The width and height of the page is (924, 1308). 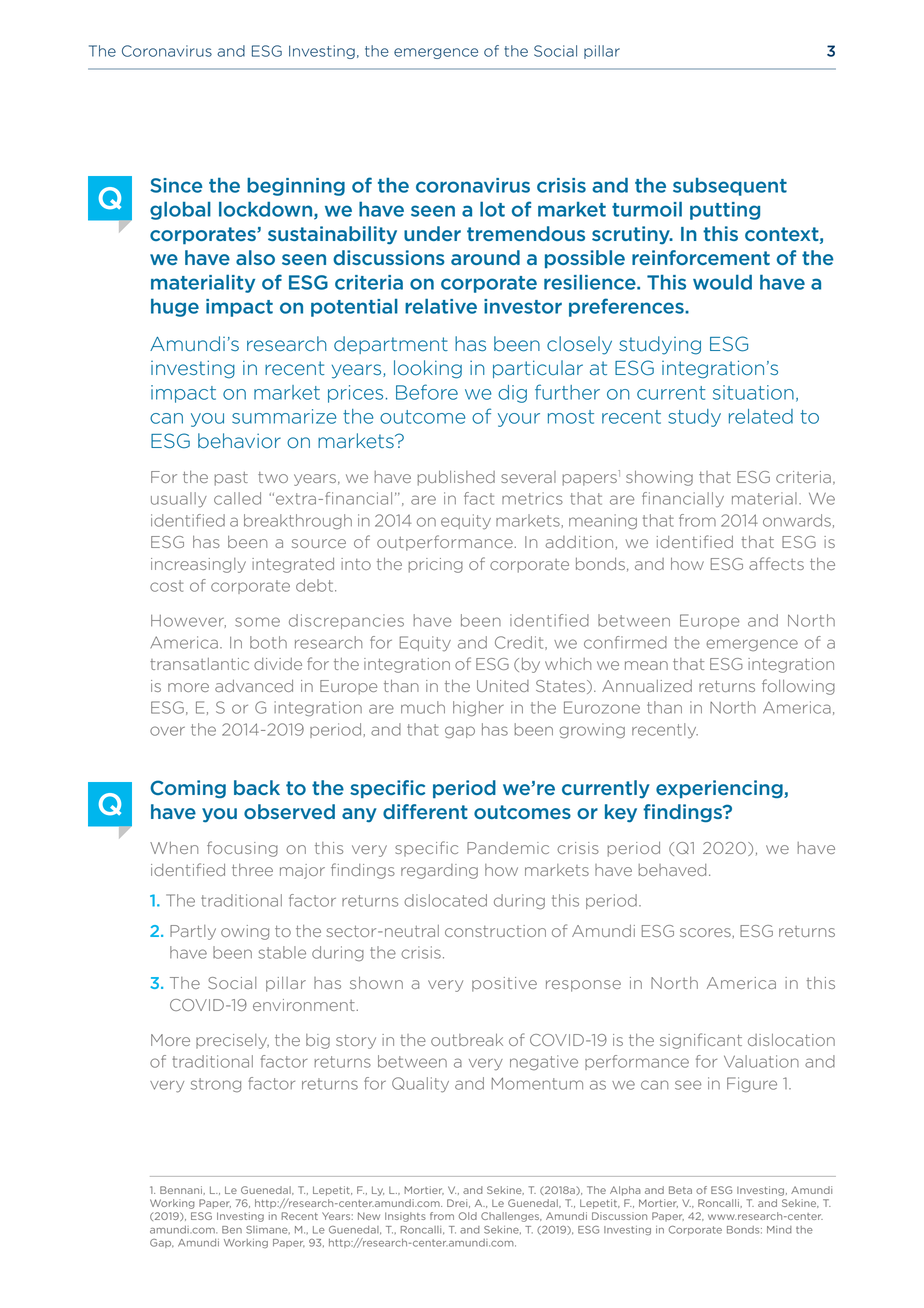 What do you see at coordinates (267, 210) in the page?
I see `lockdown` at bounding box center [267, 210].
